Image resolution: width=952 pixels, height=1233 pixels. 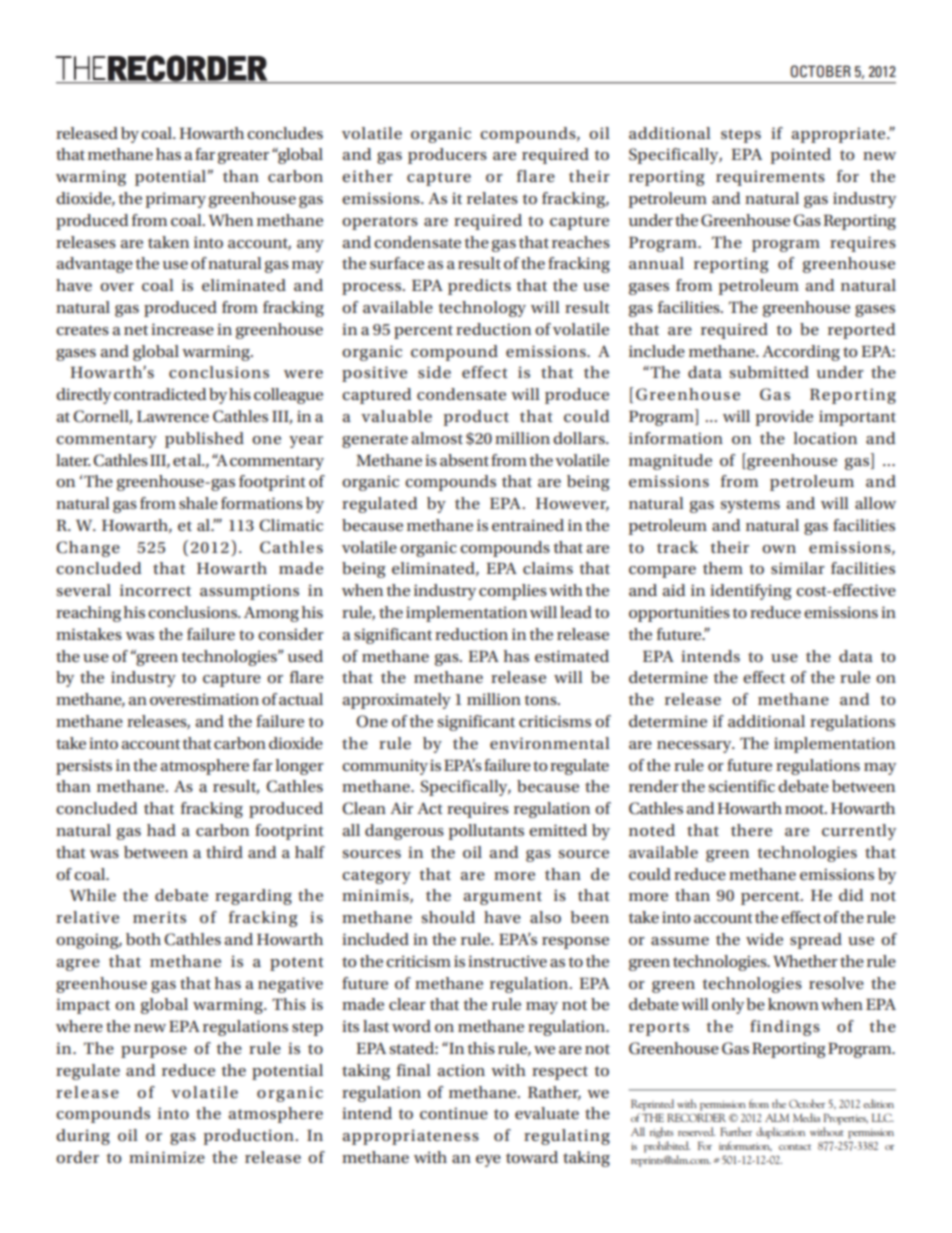 I want to click on continue, so click(x=454, y=1113).
